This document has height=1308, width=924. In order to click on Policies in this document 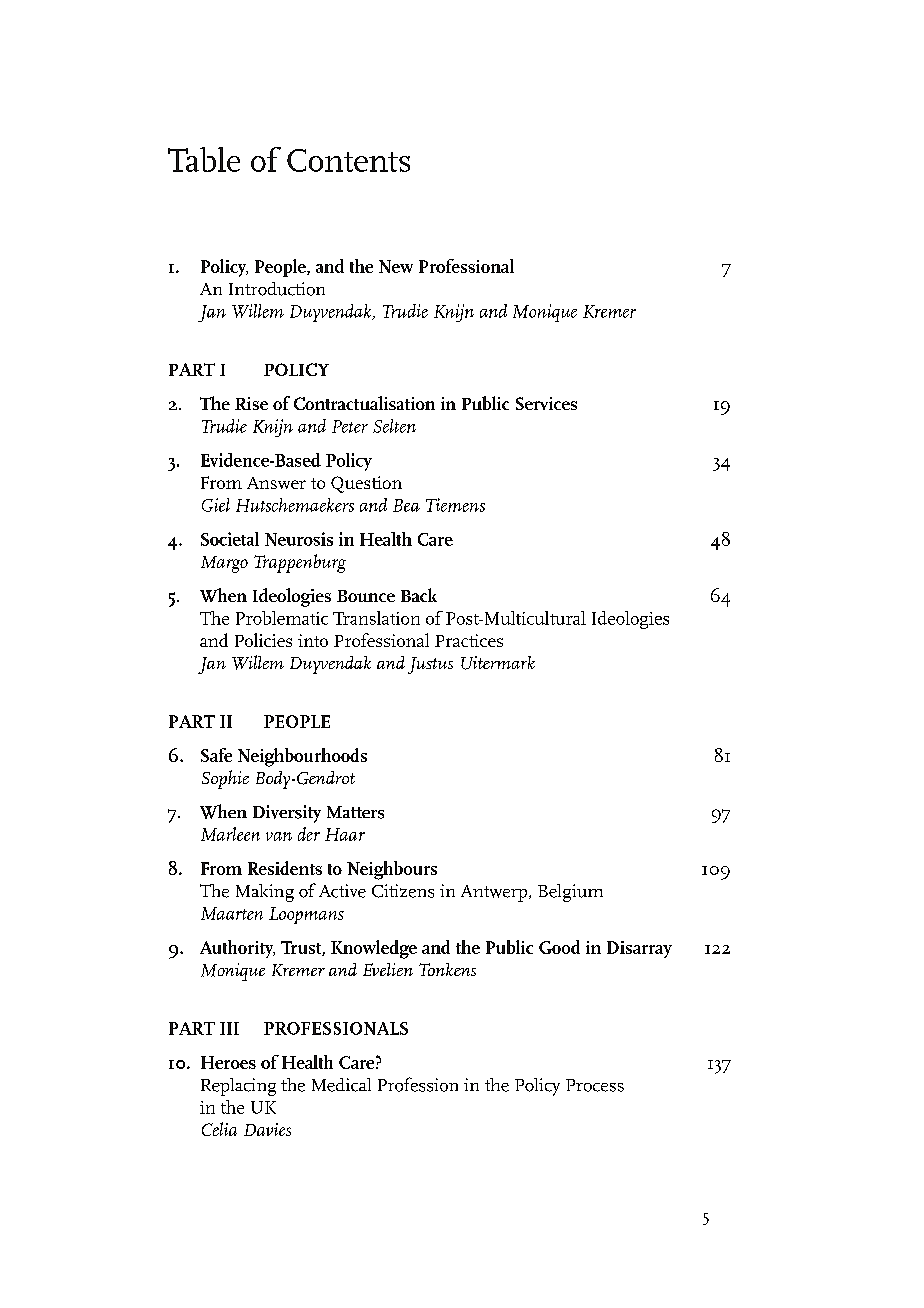, I will do `click(263, 640)`.
